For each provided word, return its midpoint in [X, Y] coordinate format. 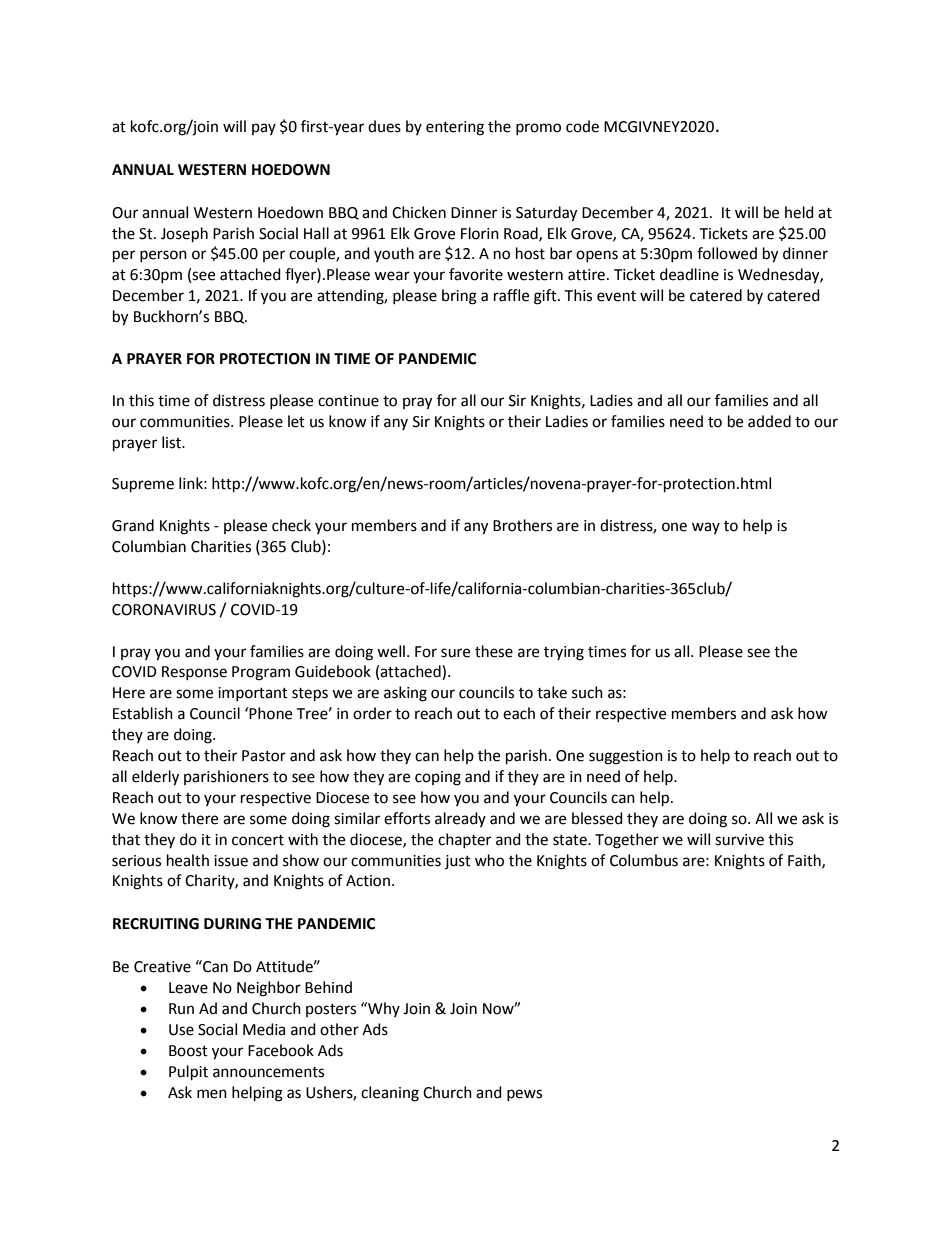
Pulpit [188, 1073]
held [799, 212]
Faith [805, 861]
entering [455, 128]
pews [524, 1095]
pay [264, 129]
